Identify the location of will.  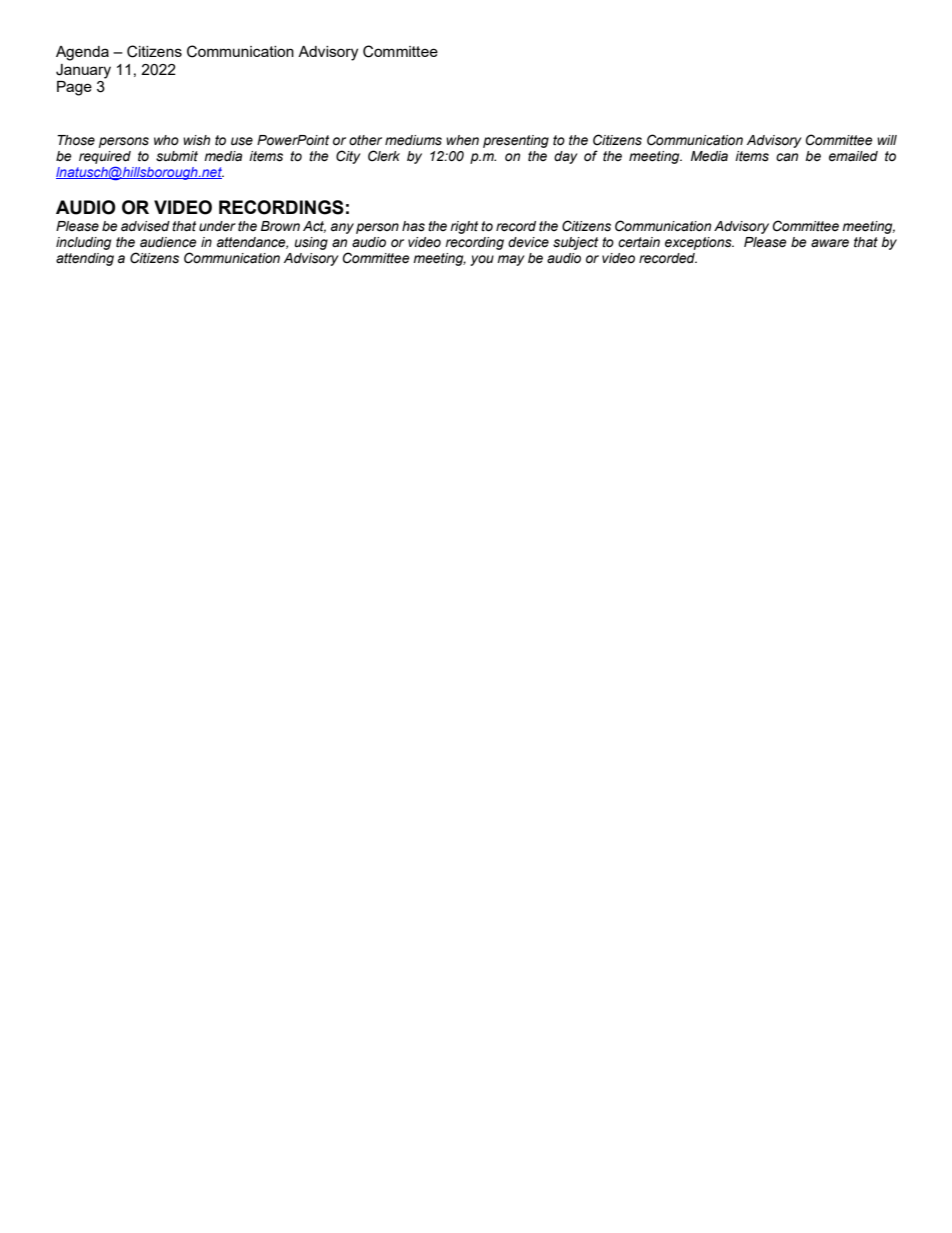
(887, 140).
